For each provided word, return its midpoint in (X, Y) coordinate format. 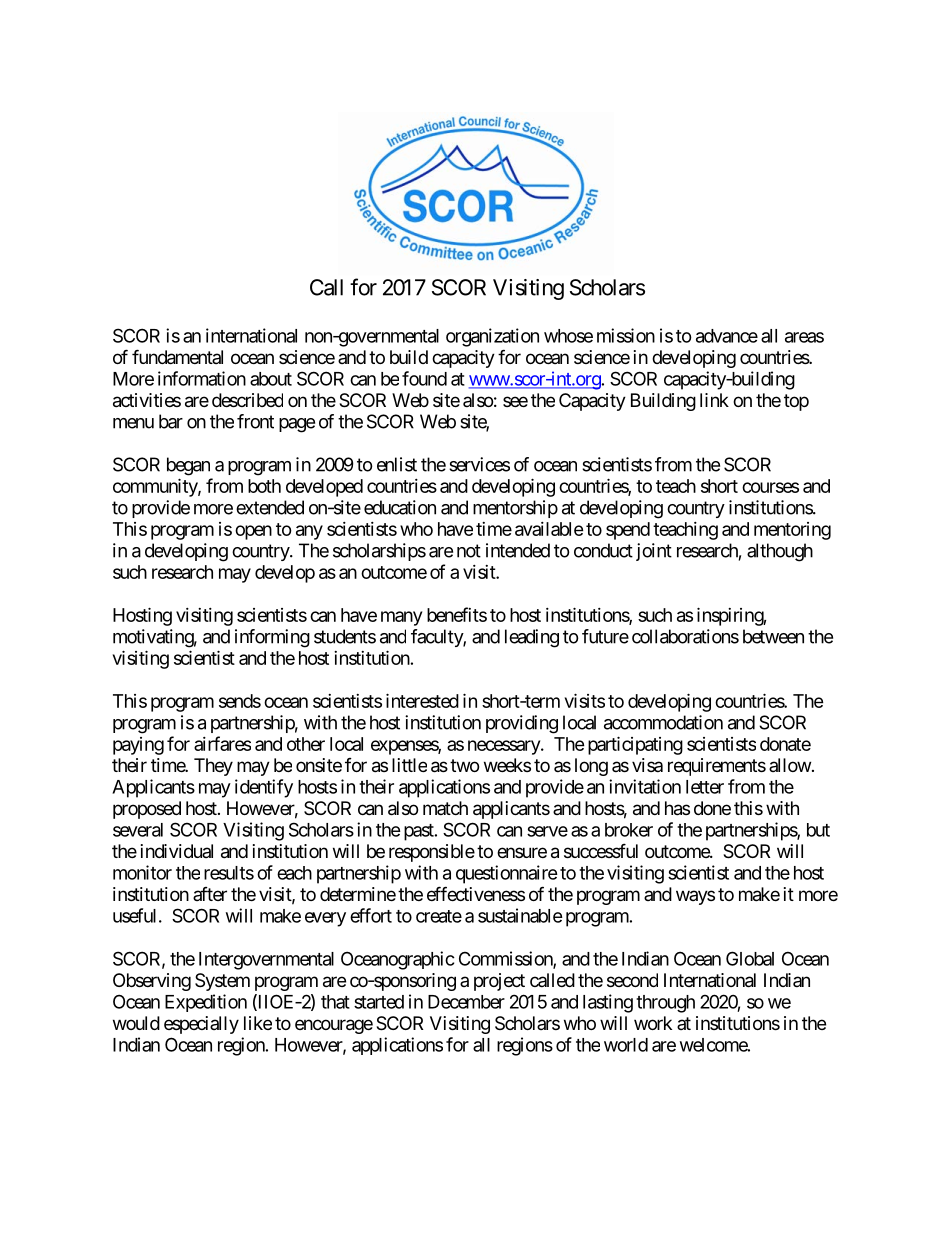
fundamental (177, 357)
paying (138, 746)
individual (177, 851)
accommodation (663, 722)
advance (727, 336)
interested (422, 700)
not (469, 551)
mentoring (792, 531)
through (665, 1004)
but (818, 830)
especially (201, 1025)
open (253, 532)
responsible (432, 853)
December (466, 1002)
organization (492, 337)
